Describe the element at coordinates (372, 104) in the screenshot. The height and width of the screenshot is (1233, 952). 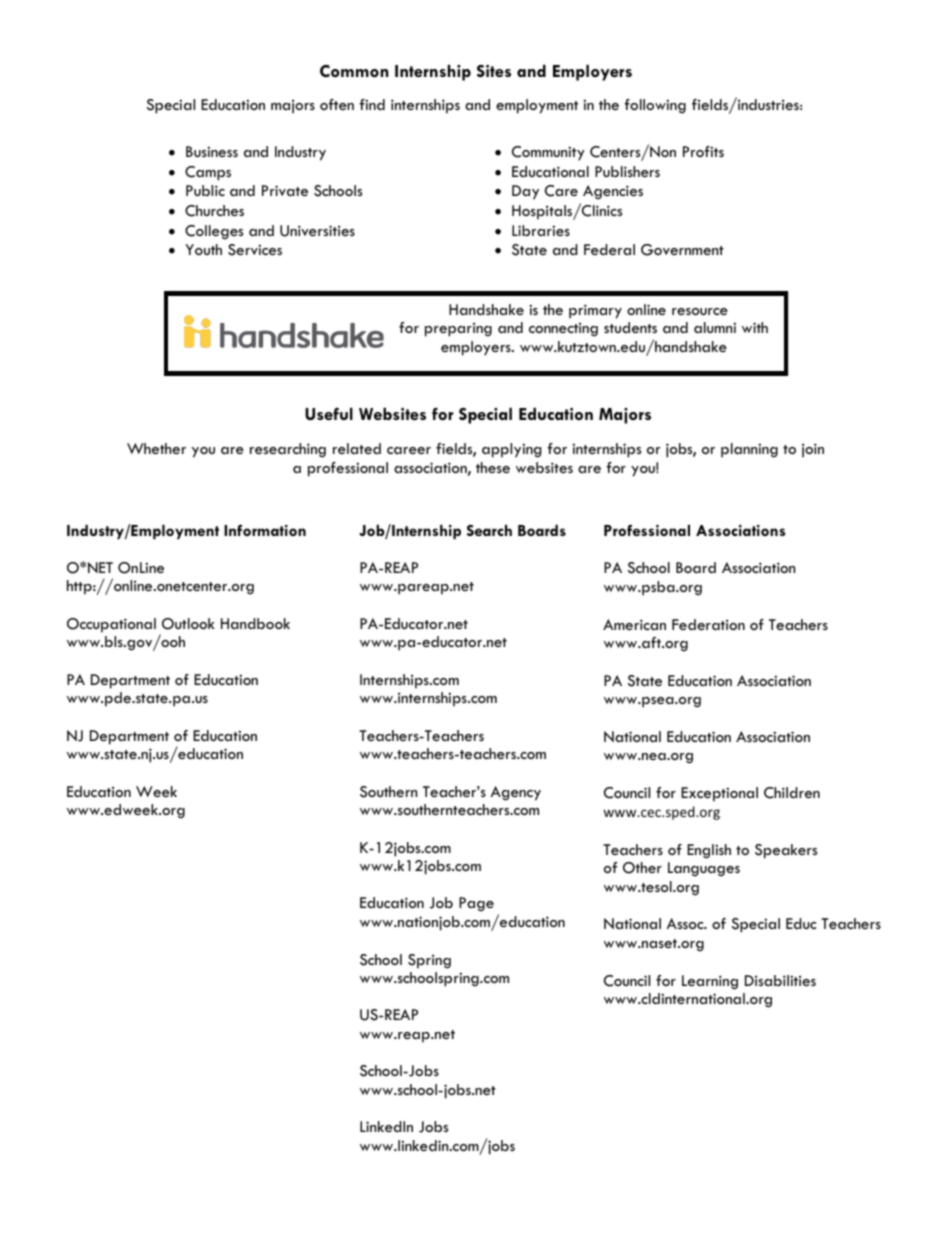
I see `find` at that location.
